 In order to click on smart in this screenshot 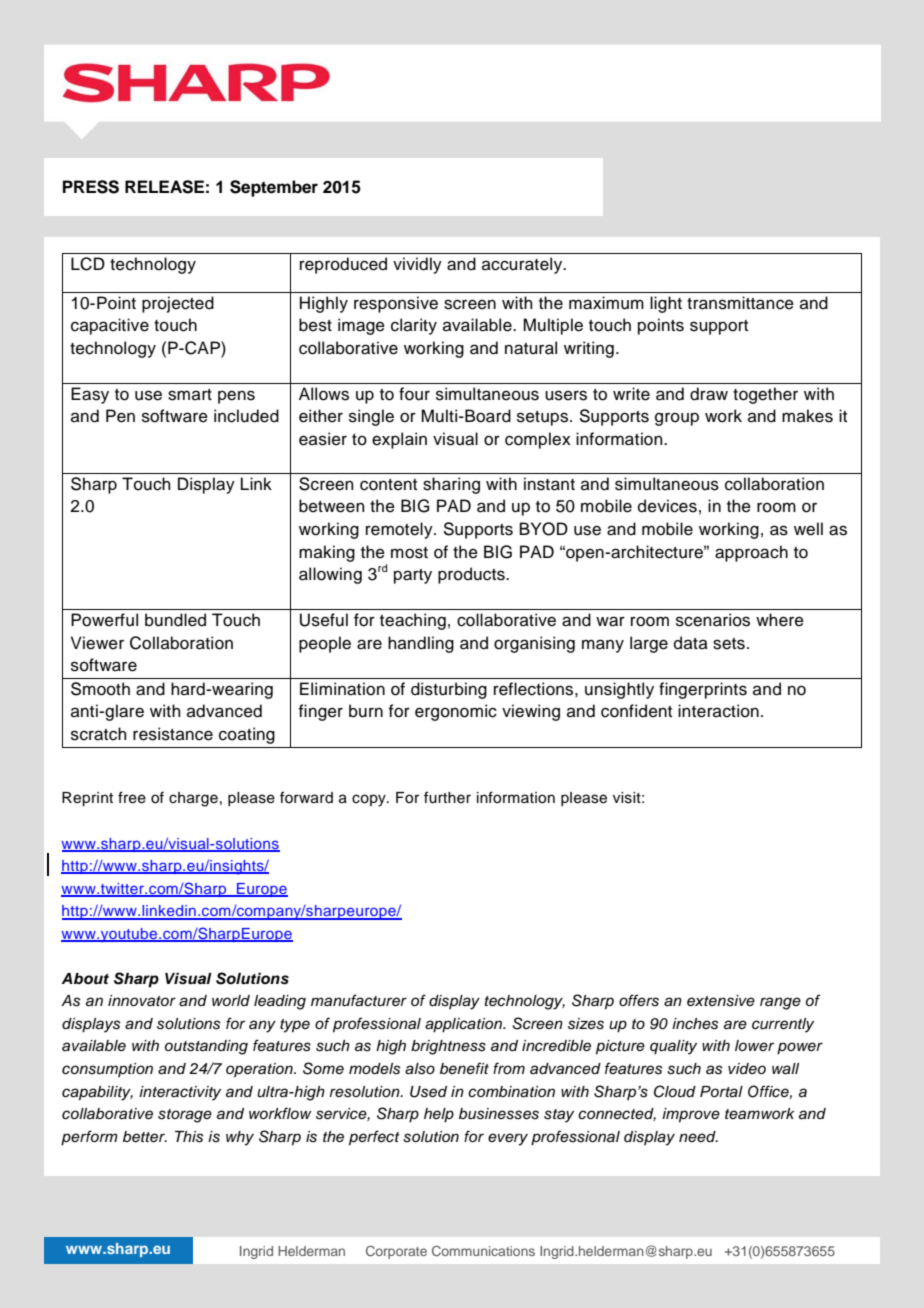, I will do `click(190, 395)`.
